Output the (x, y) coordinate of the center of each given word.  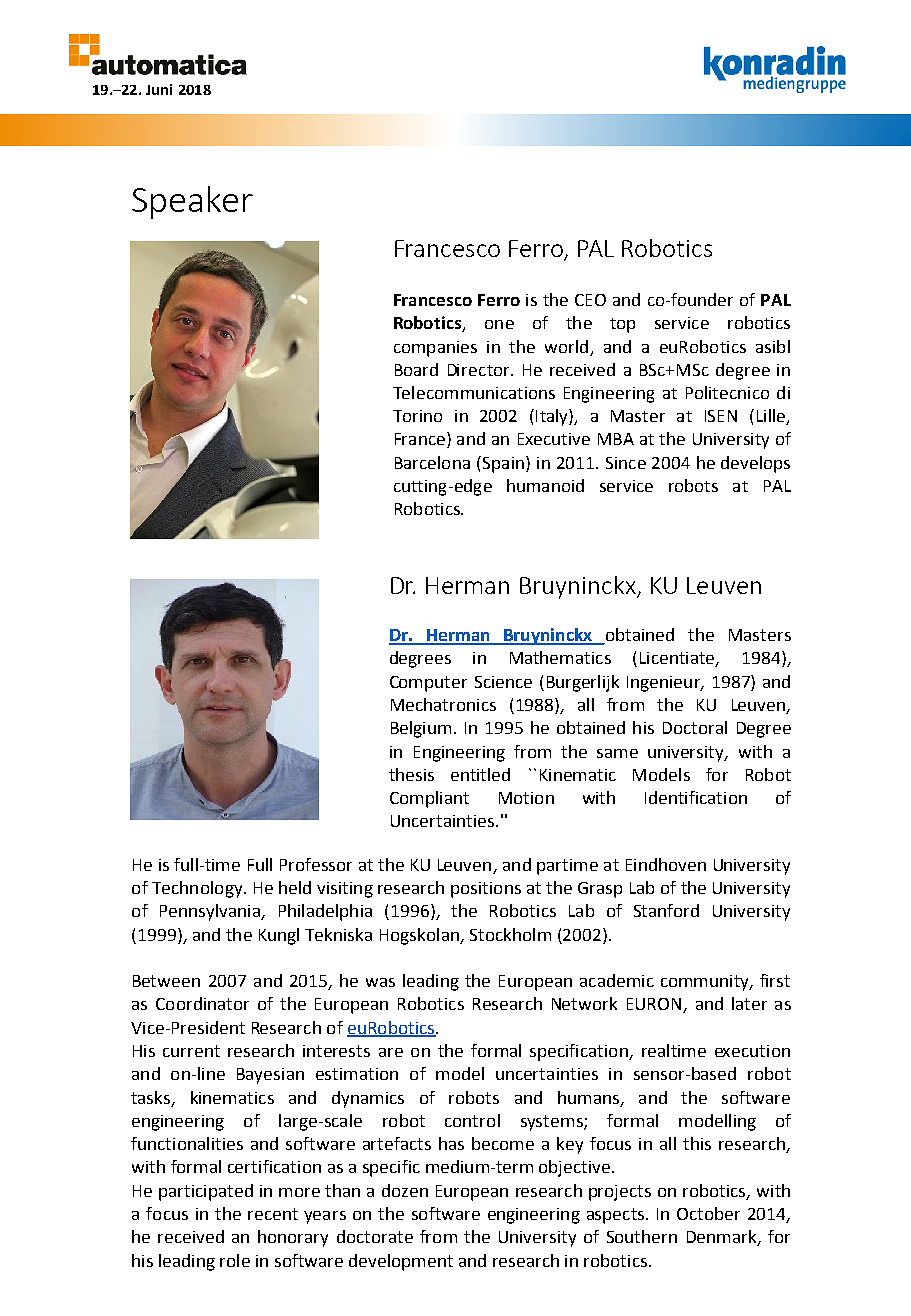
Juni (159, 89)
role (235, 1260)
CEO (590, 300)
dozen (405, 1190)
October (708, 1213)
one (499, 324)
